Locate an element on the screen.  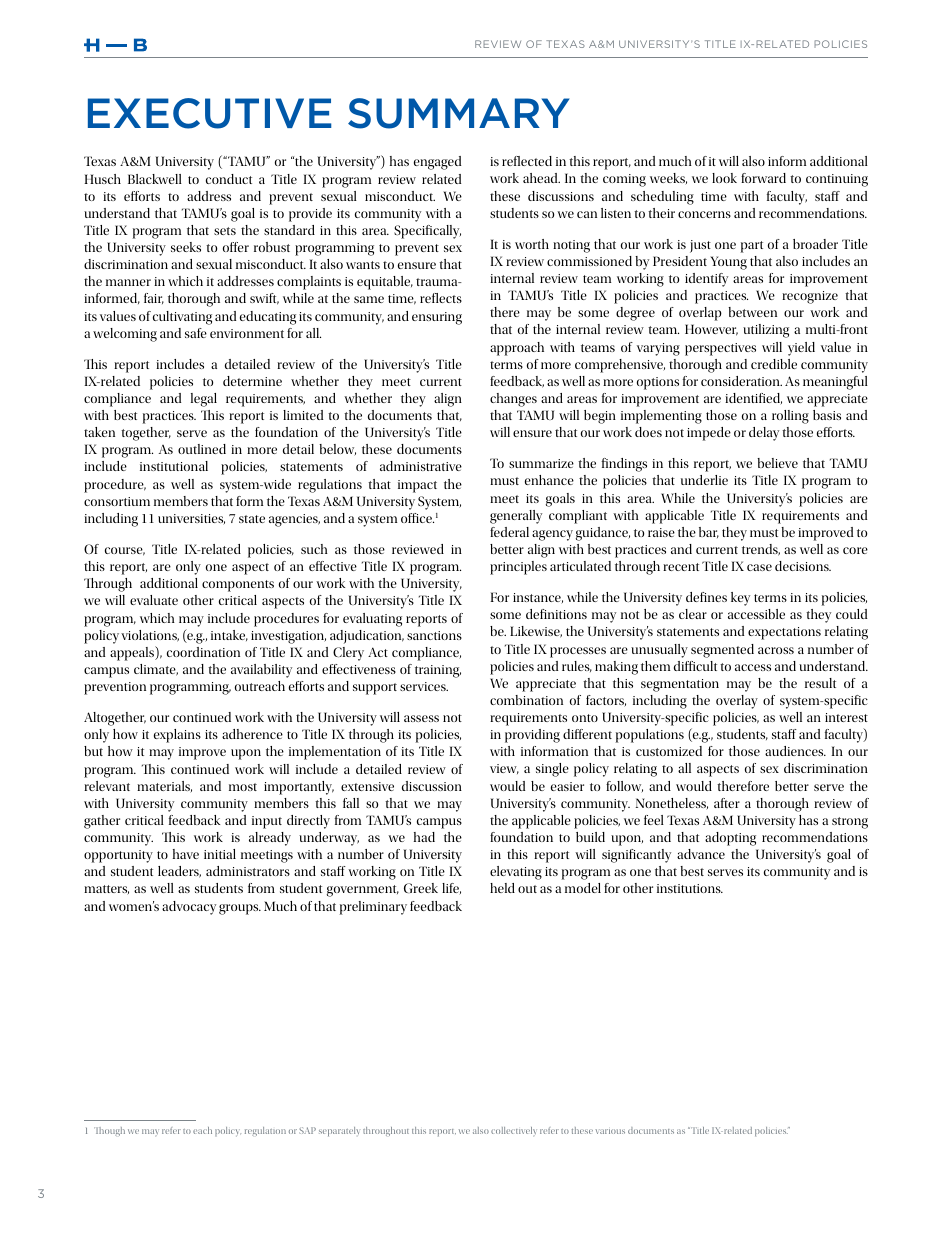
separately is located at coordinates (339, 1132).
